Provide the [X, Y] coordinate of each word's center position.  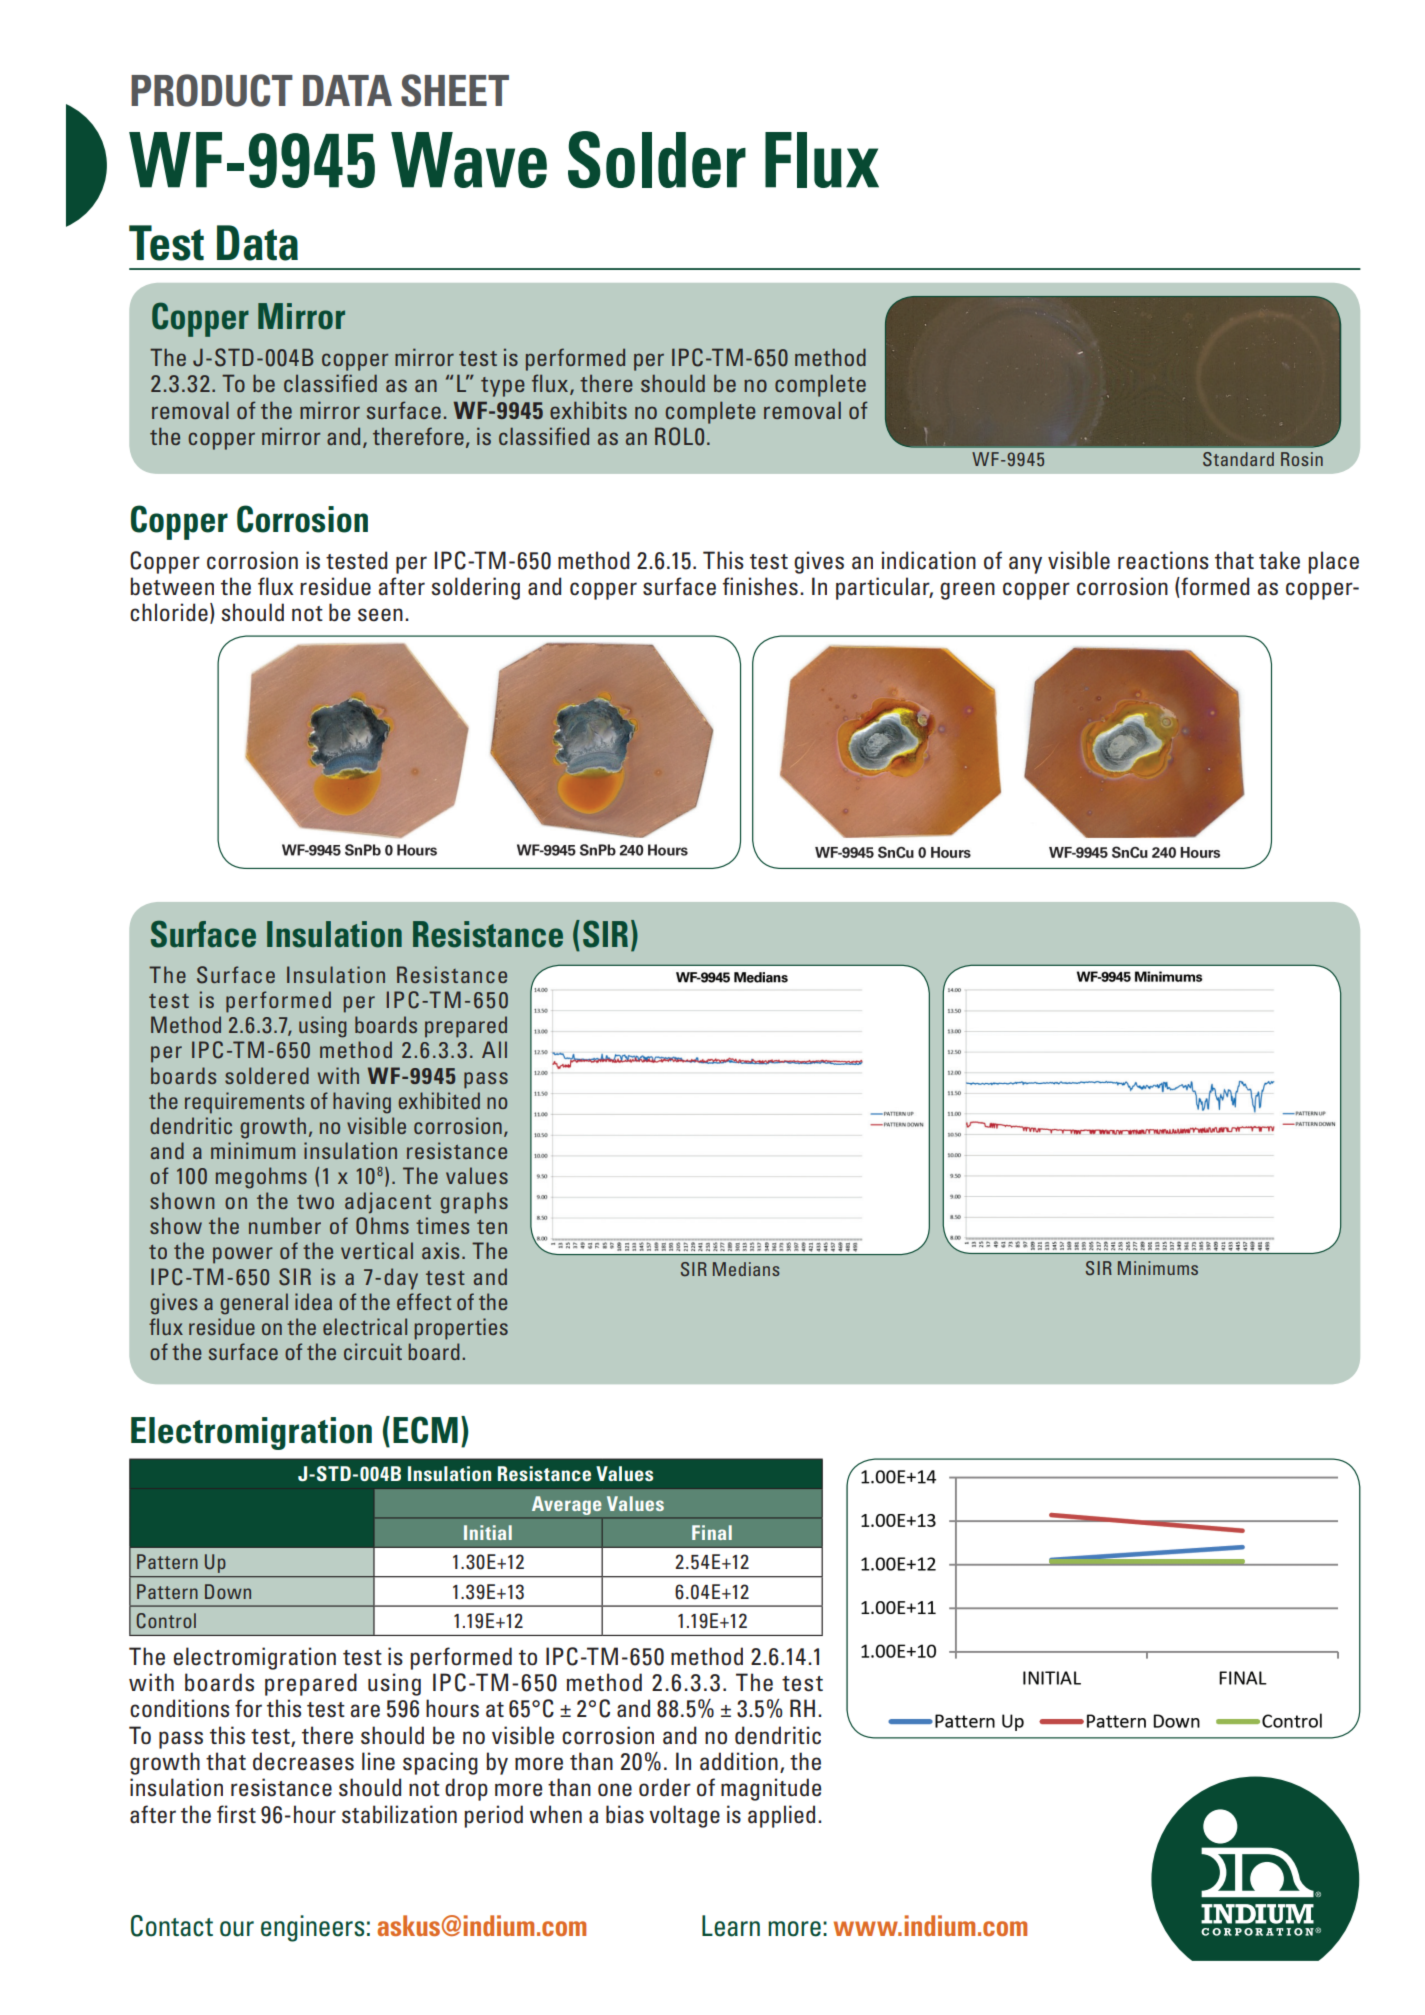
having [362, 1103]
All [494, 1049]
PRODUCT [212, 90]
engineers [312, 1928]
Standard [1238, 459]
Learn [731, 1926]
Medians [746, 1269]
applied [781, 1816]
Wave [469, 160]
